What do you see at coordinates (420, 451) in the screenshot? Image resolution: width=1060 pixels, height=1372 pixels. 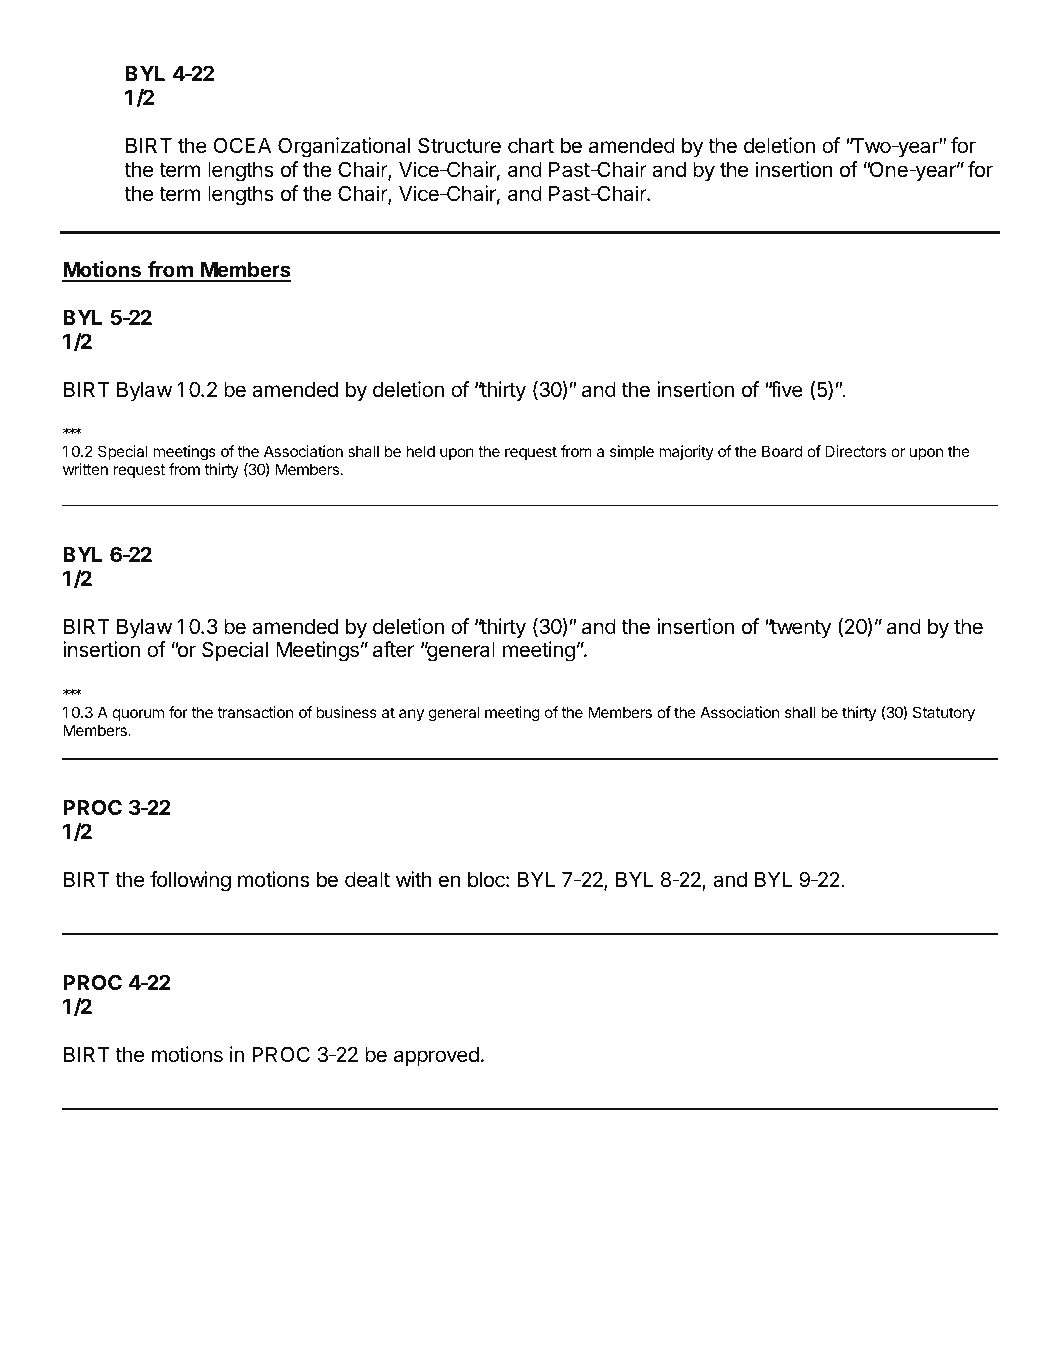 I see `held` at bounding box center [420, 451].
